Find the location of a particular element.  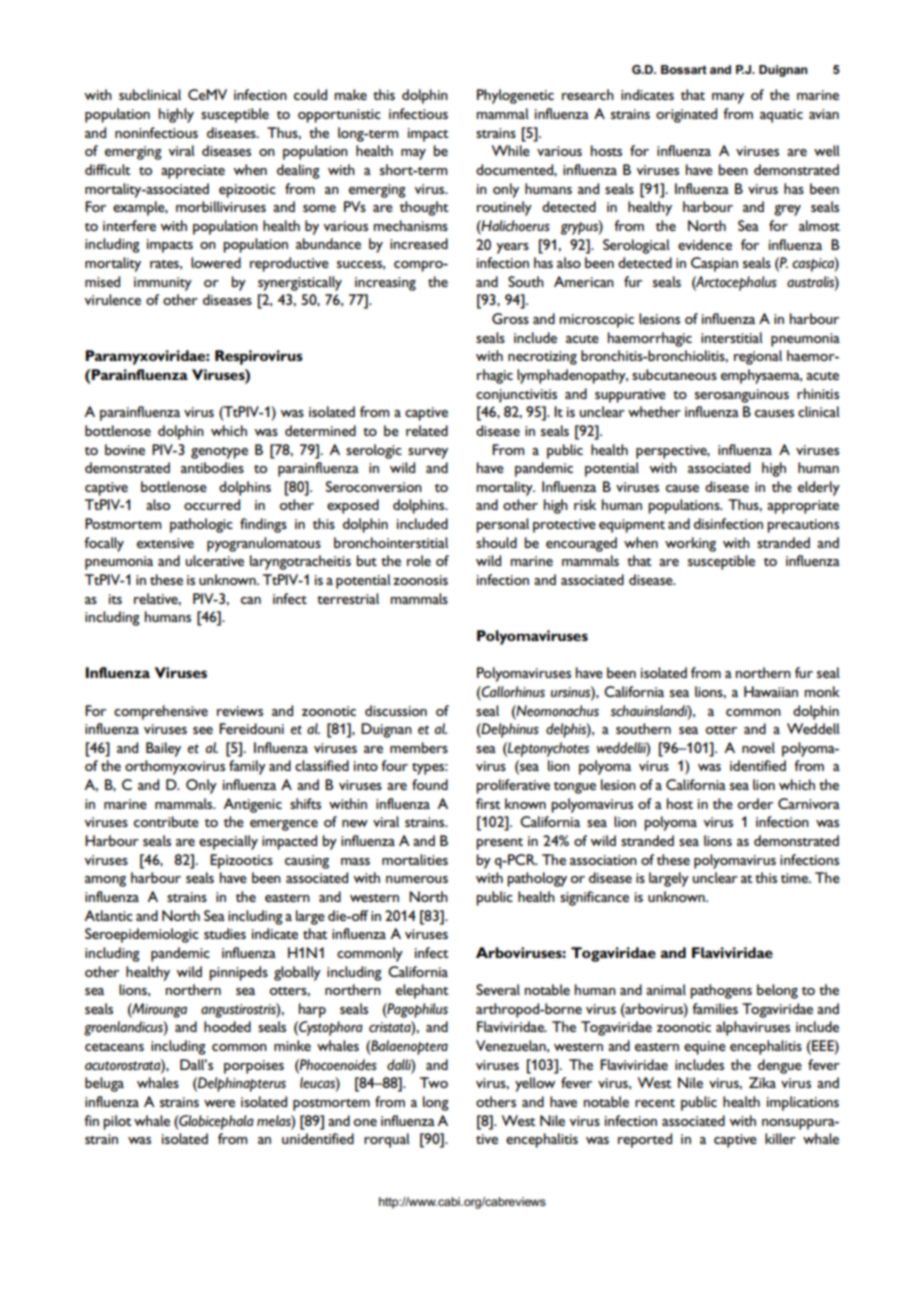

pilot is located at coordinates (117, 1122).
